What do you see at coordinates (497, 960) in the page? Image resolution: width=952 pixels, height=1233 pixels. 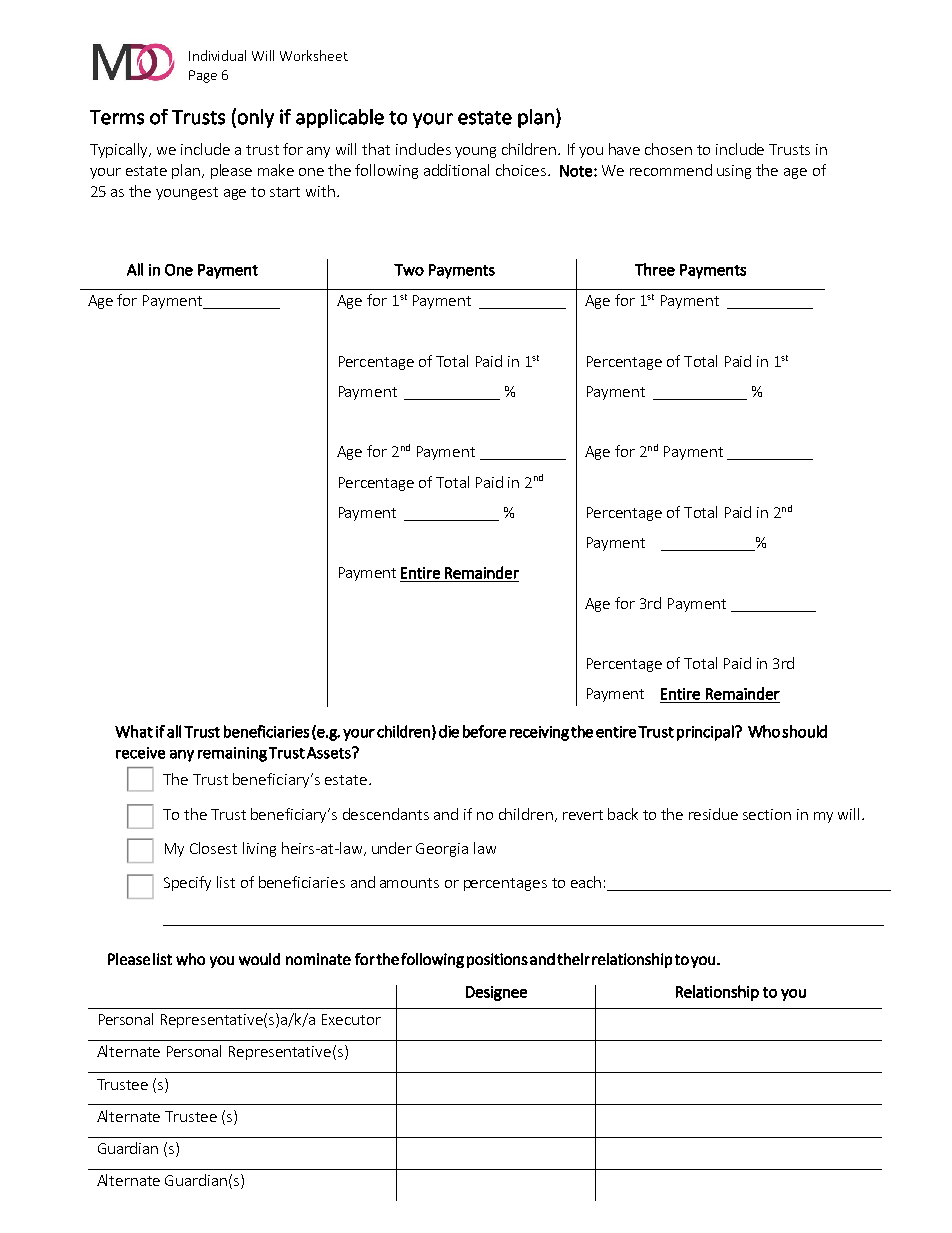 I see `positions` at bounding box center [497, 960].
